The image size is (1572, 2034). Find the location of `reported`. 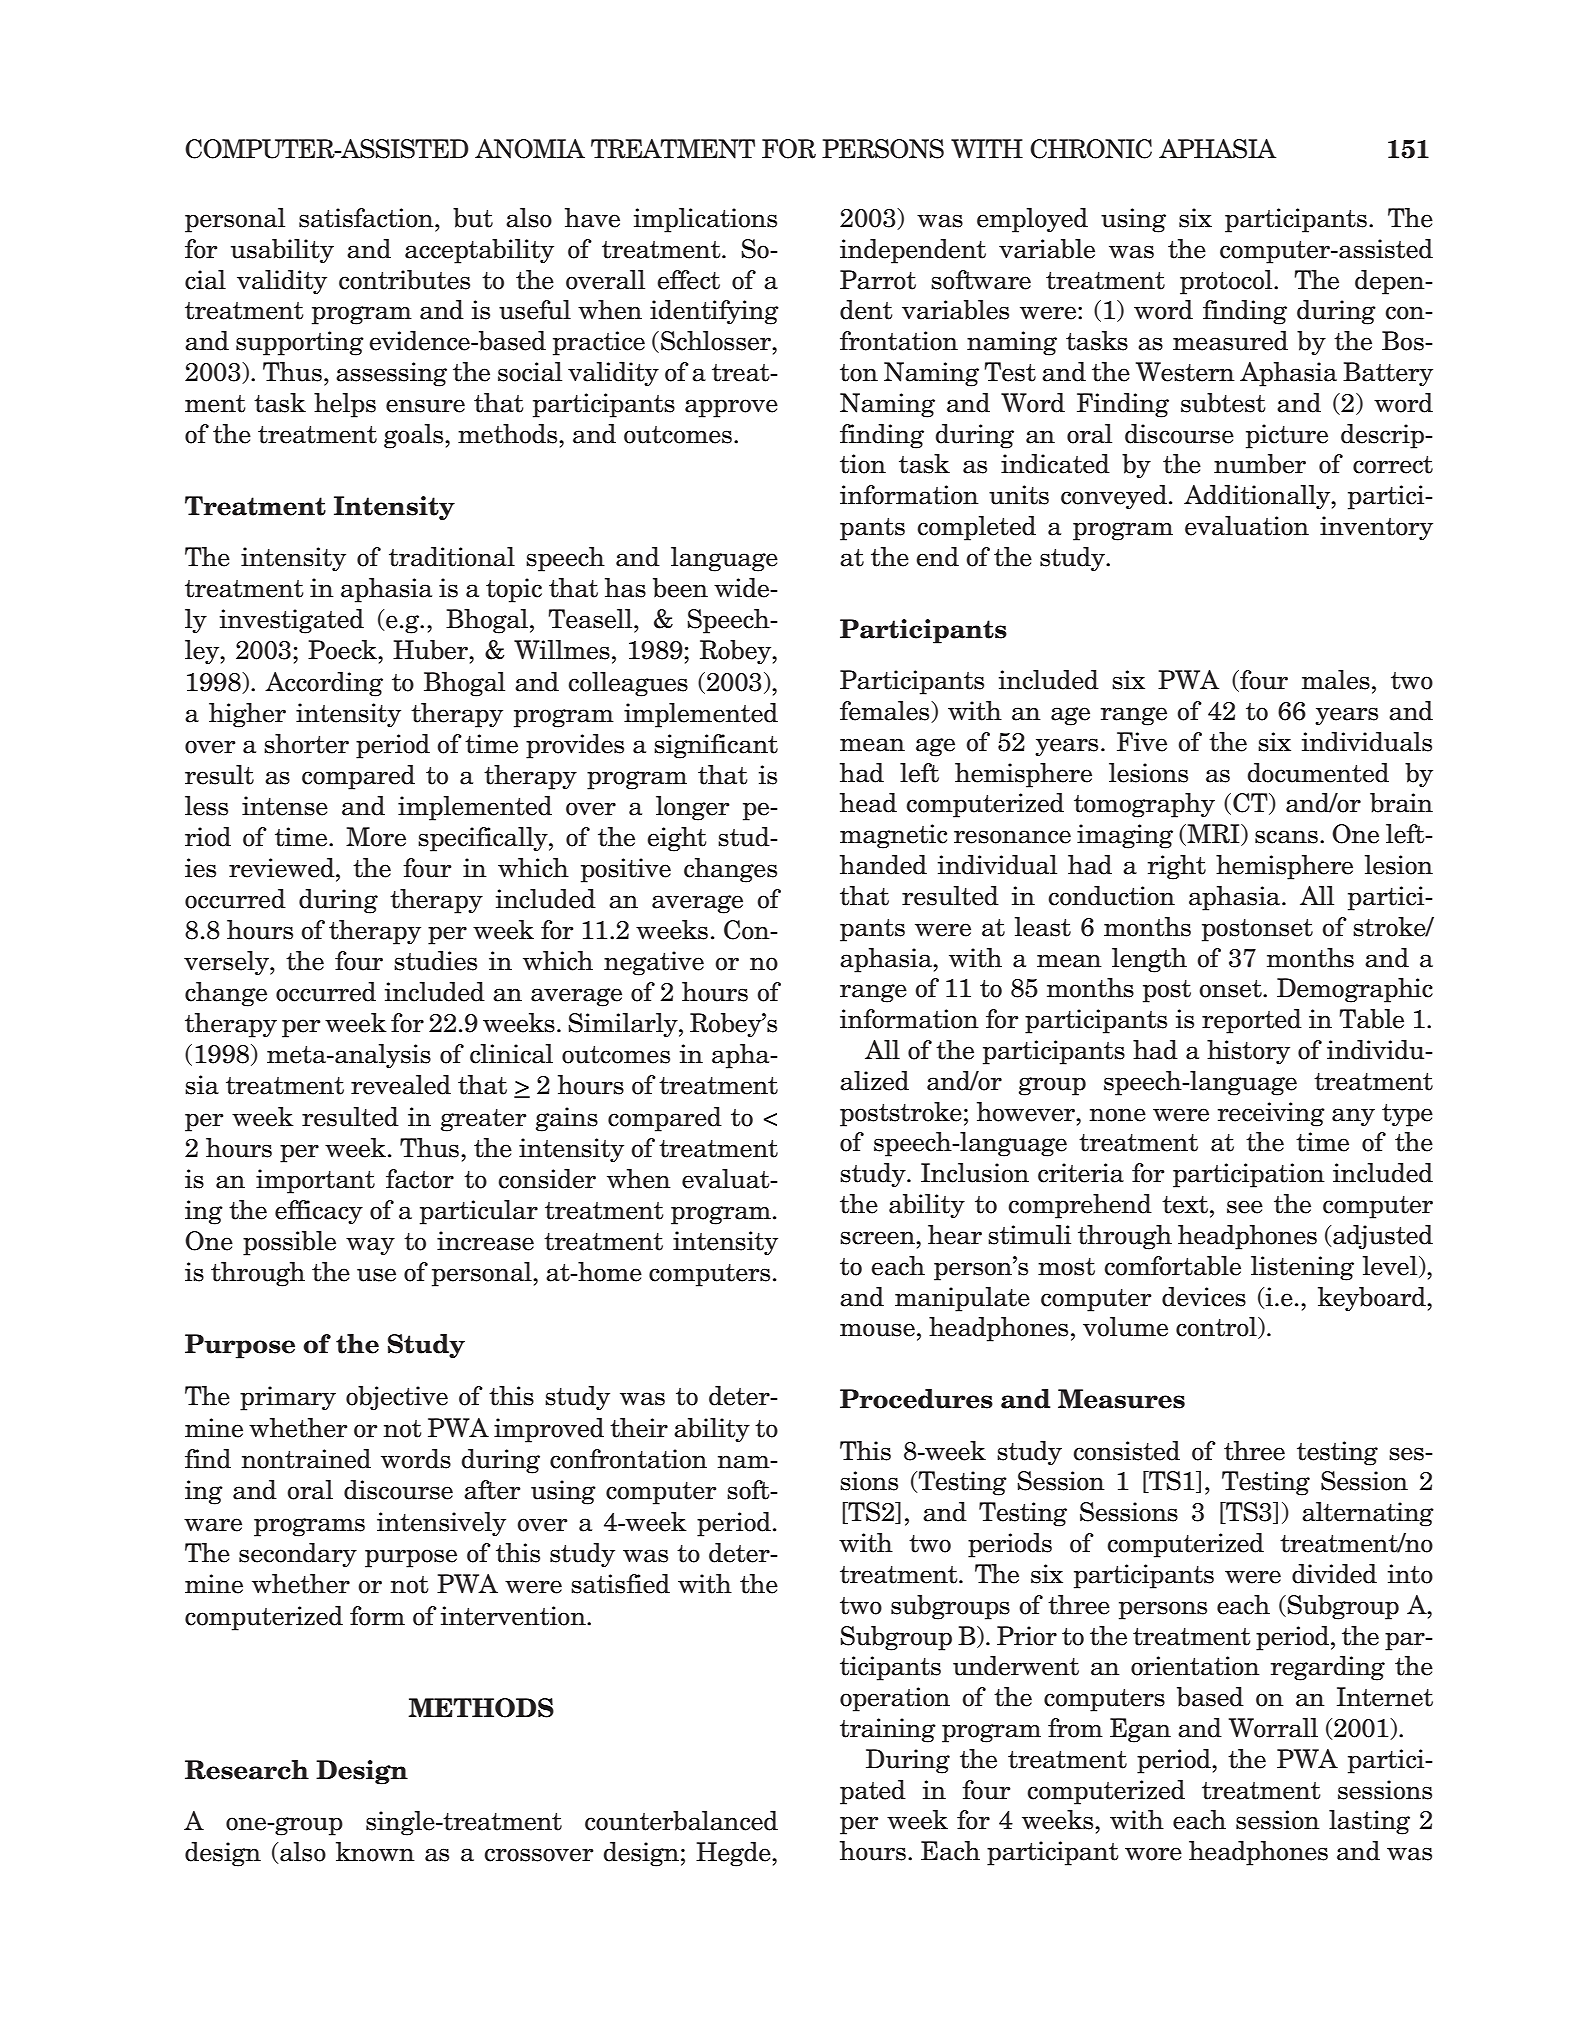

reported is located at coordinates (1252, 1021).
